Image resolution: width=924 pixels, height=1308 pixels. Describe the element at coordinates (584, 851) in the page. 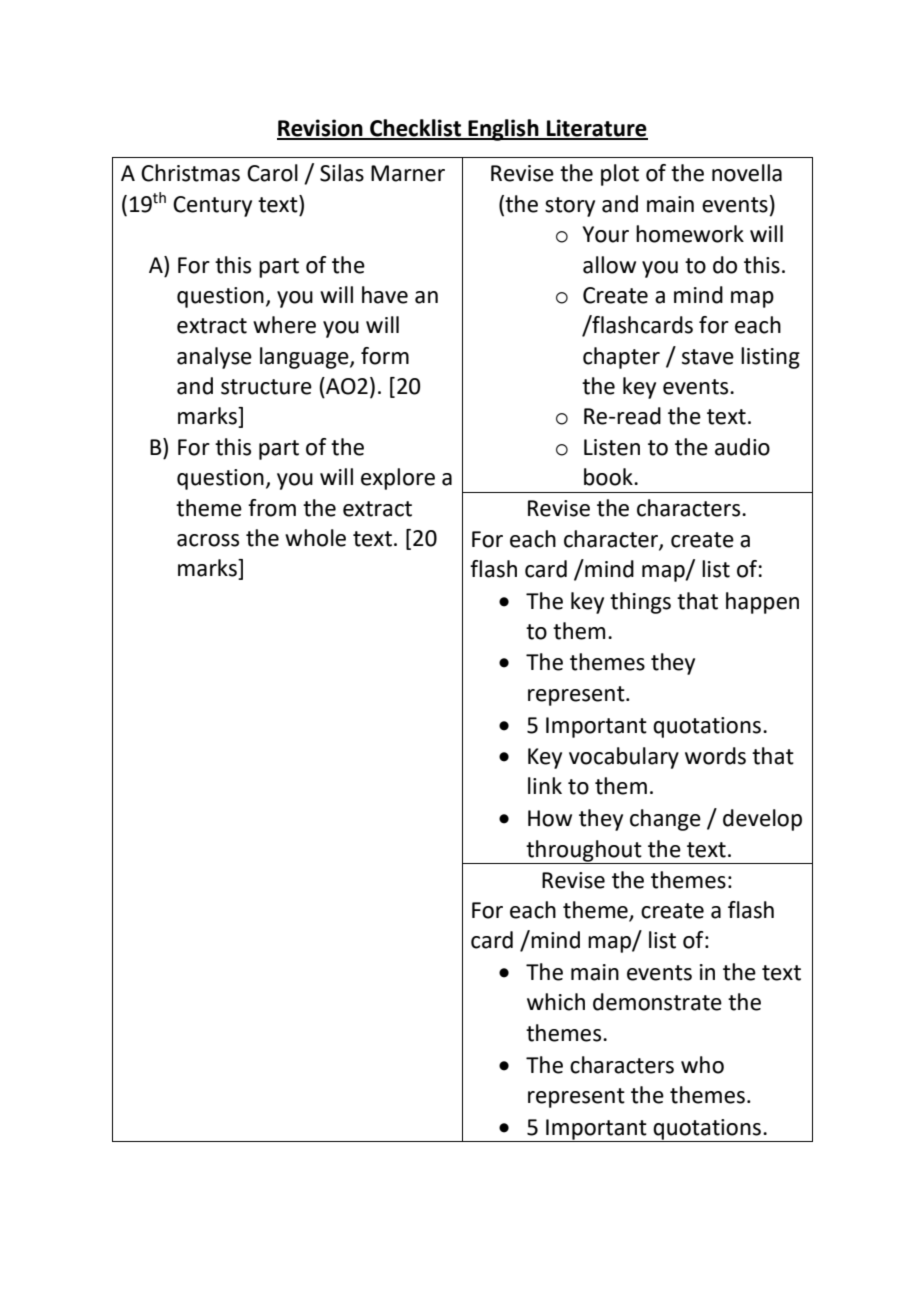

I see `throughout` at that location.
